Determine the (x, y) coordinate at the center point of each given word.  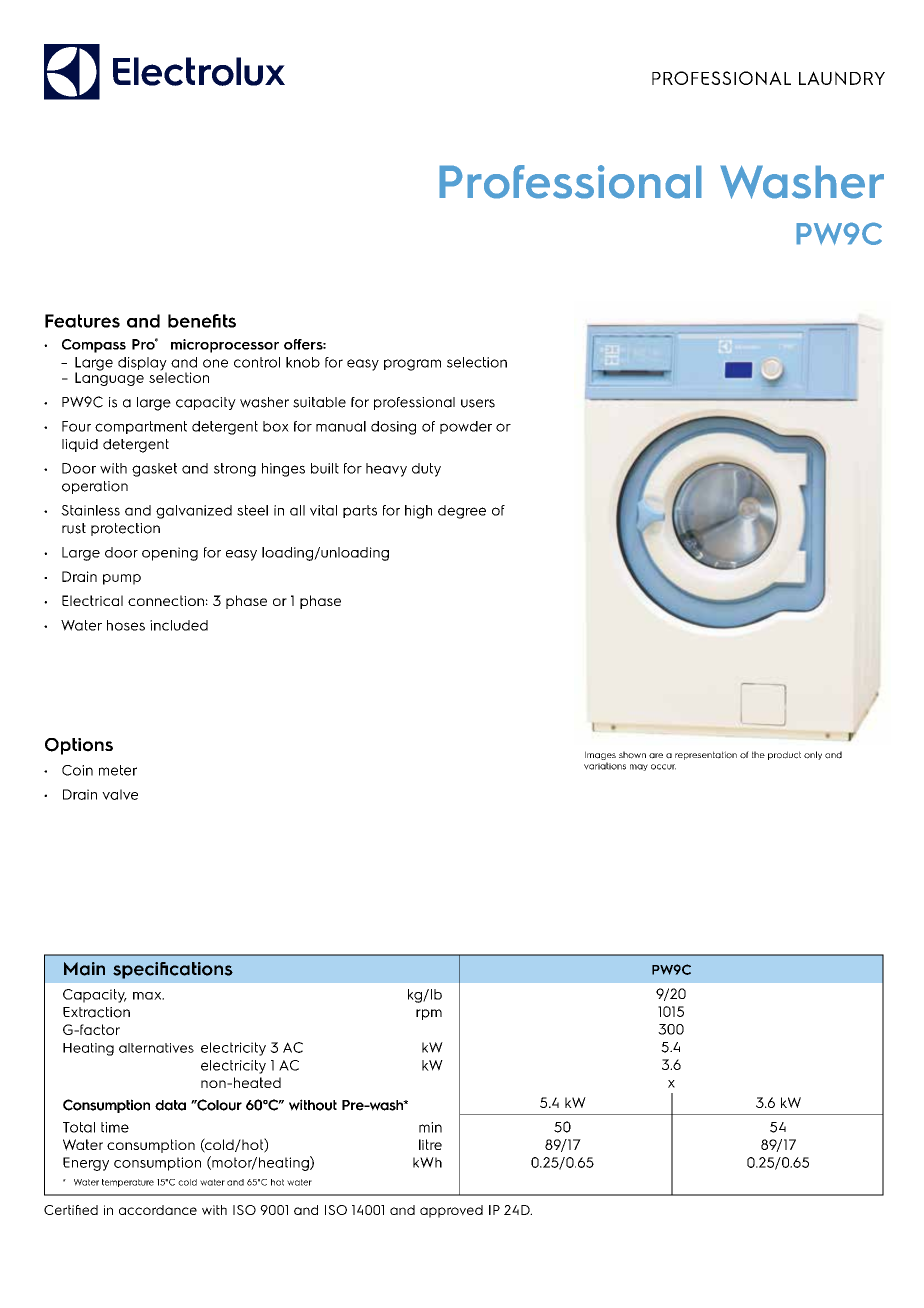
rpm (429, 1014)
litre (430, 1144)
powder (466, 427)
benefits (202, 321)
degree (462, 512)
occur (663, 767)
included (179, 625)
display (142, 365)
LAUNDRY (842, 78)
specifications (173, 970)
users (478, 403)
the (758, 754)
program (412, 365)
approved (451, 1211)
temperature (128, 1183)
